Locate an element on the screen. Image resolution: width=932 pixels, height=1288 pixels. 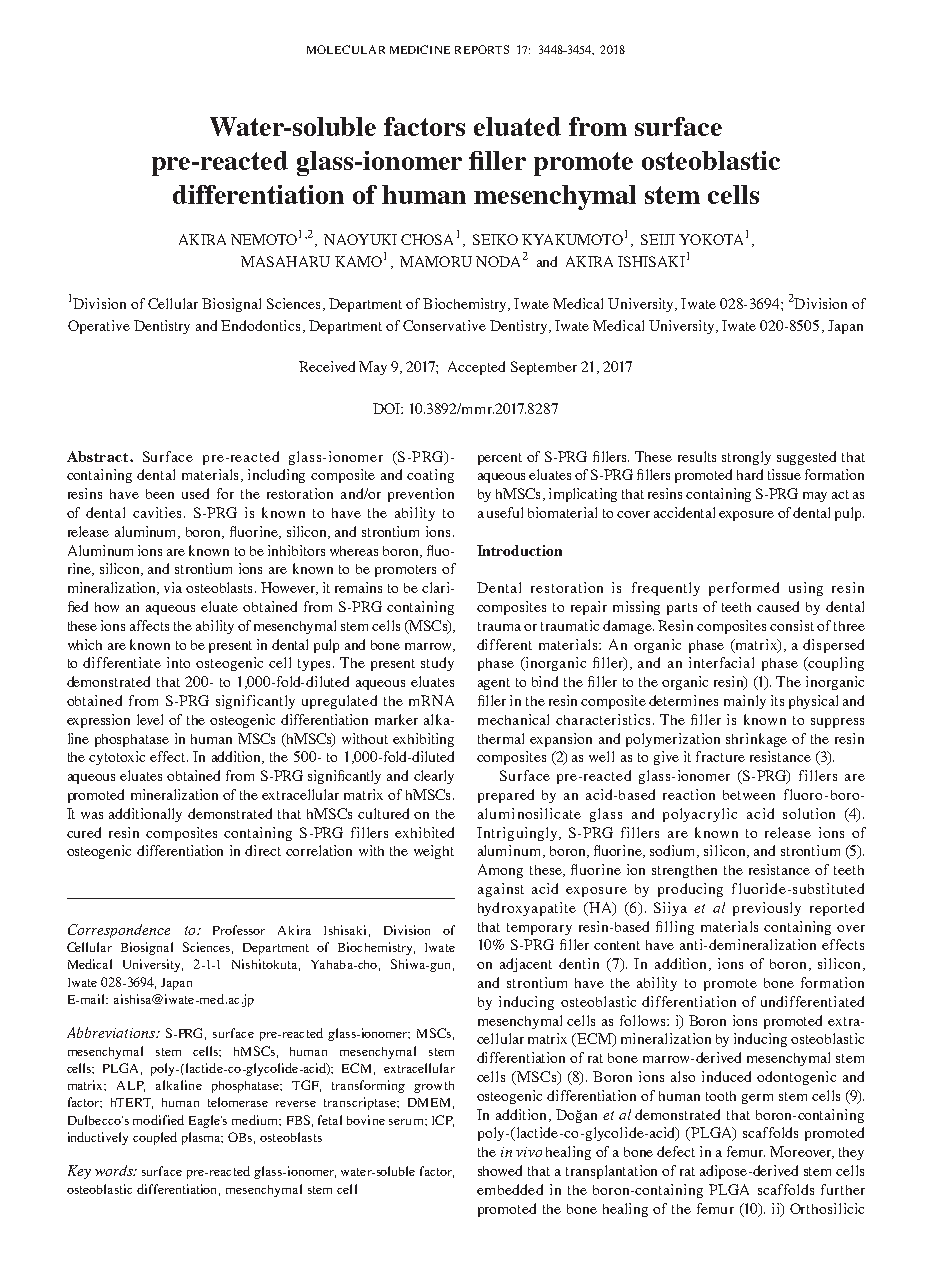
showed is located at coordinates (500, 1170).
